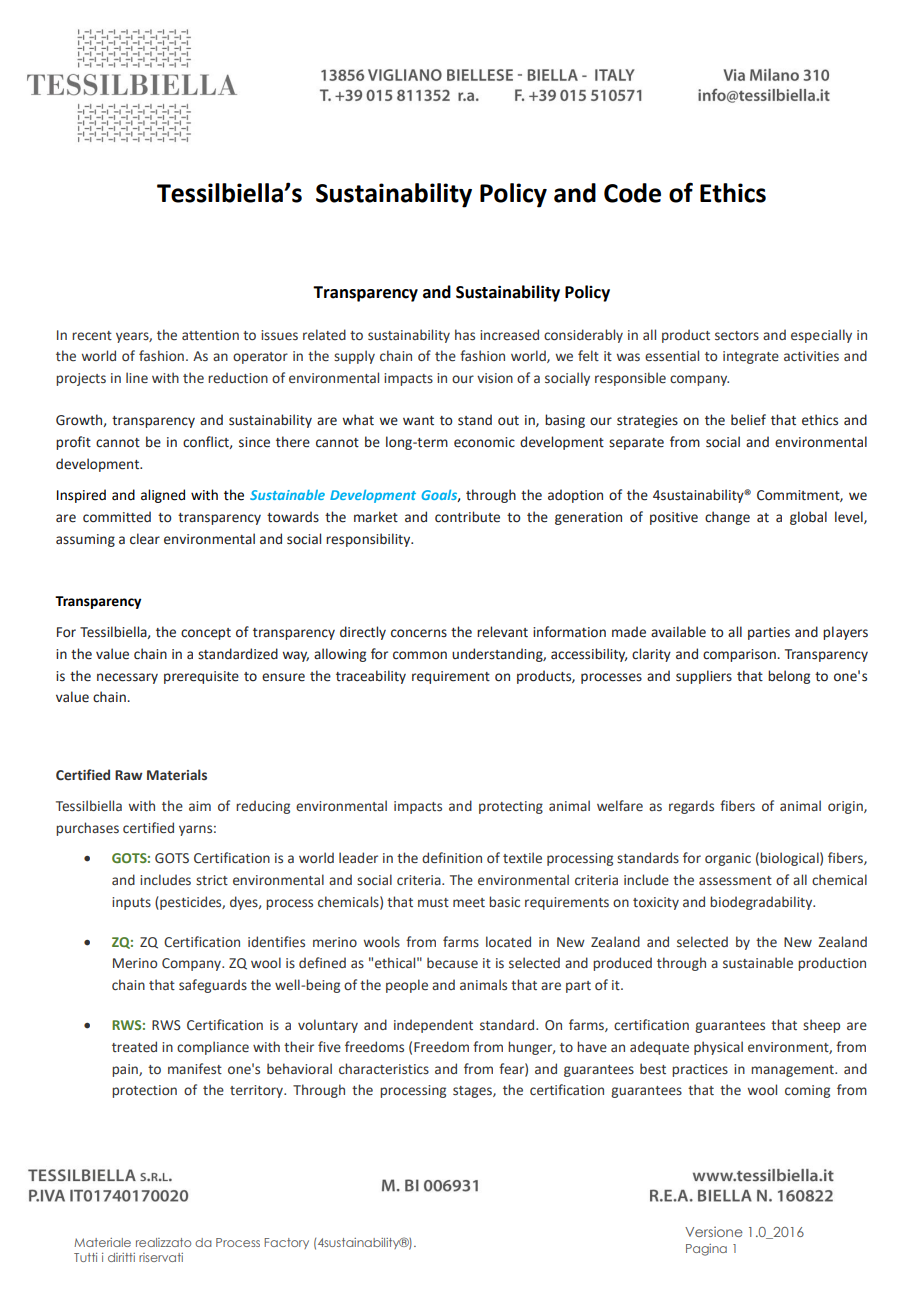 The width and height of the page is (924, 1308). I want to click on common, so click(420, 655).
